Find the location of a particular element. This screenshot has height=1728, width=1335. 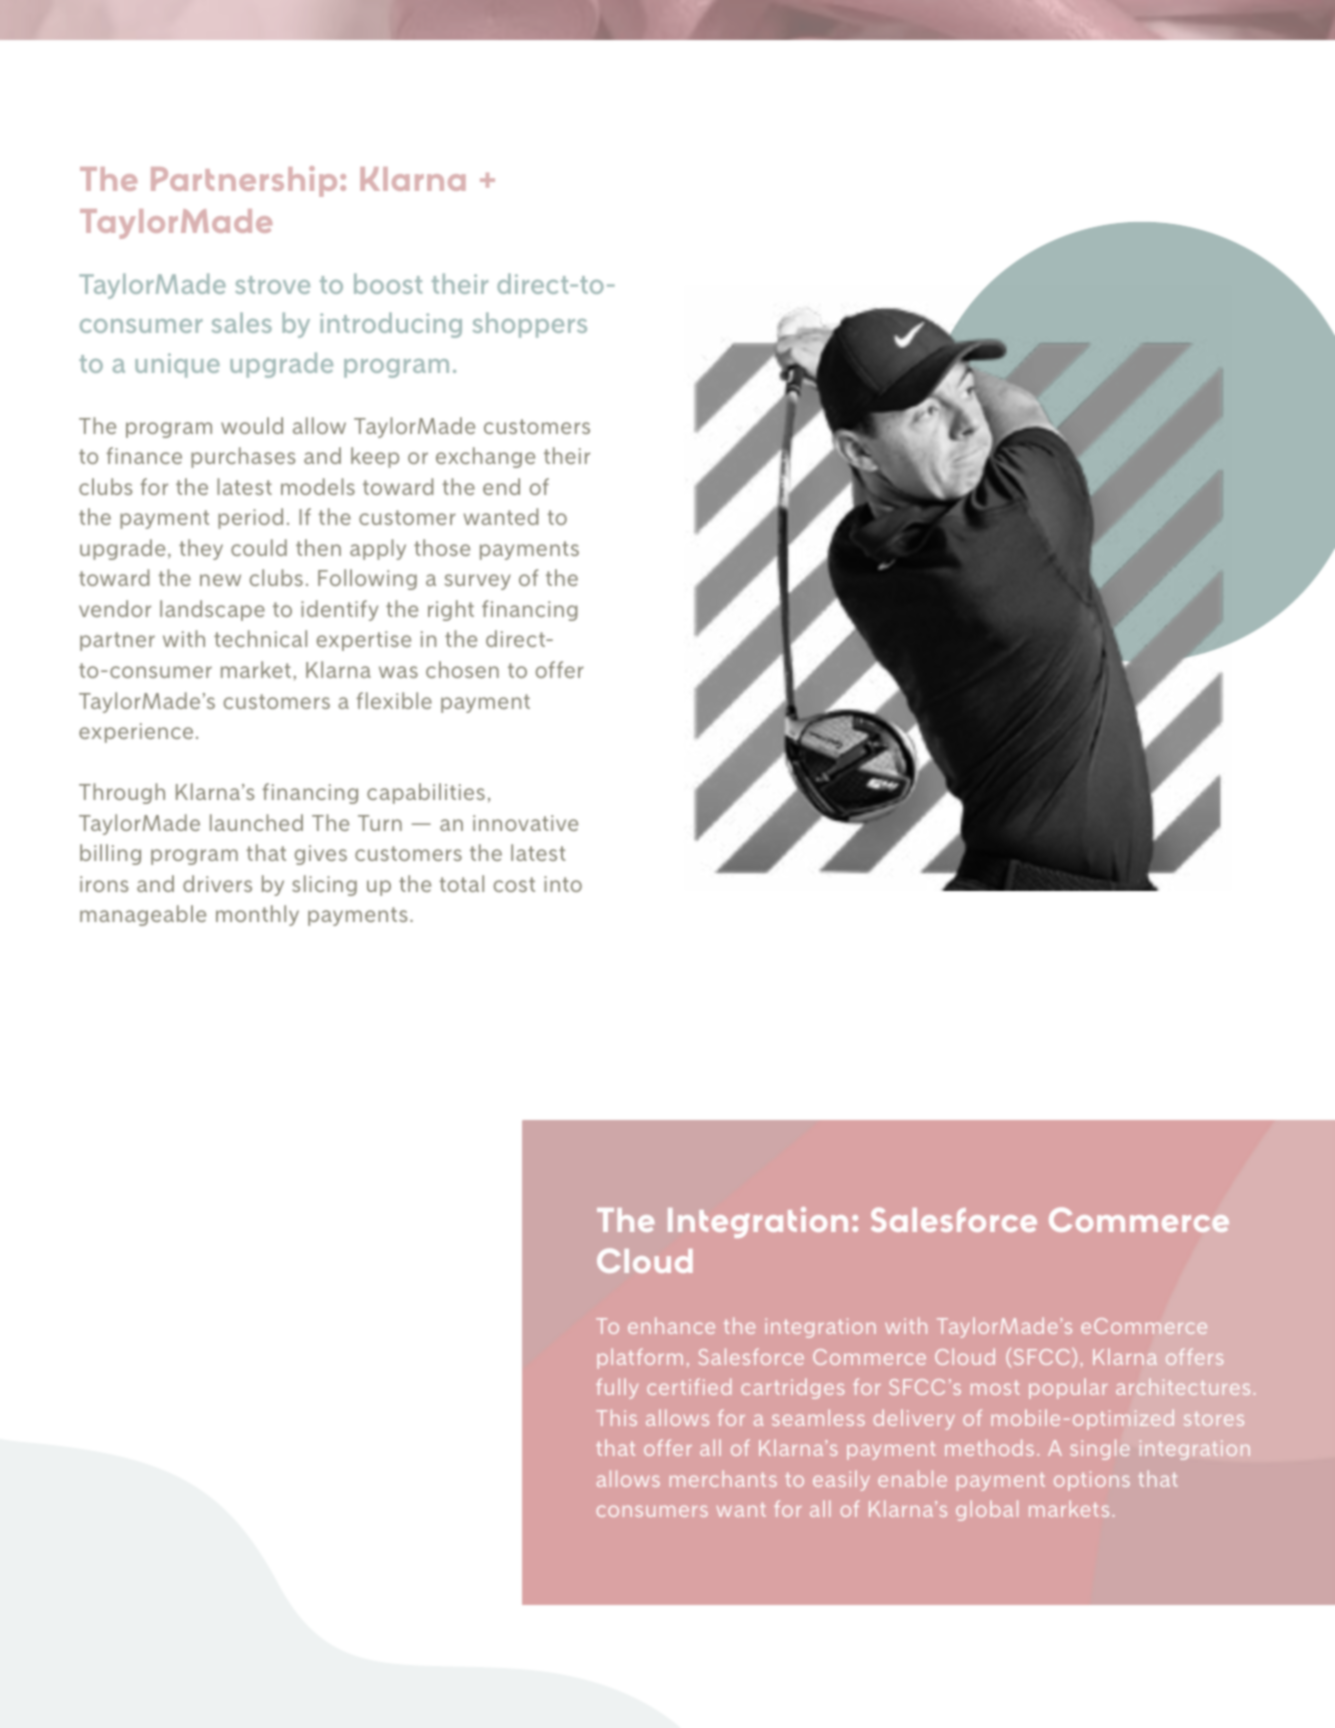

merchants is located at coordinates (723, 1478).
